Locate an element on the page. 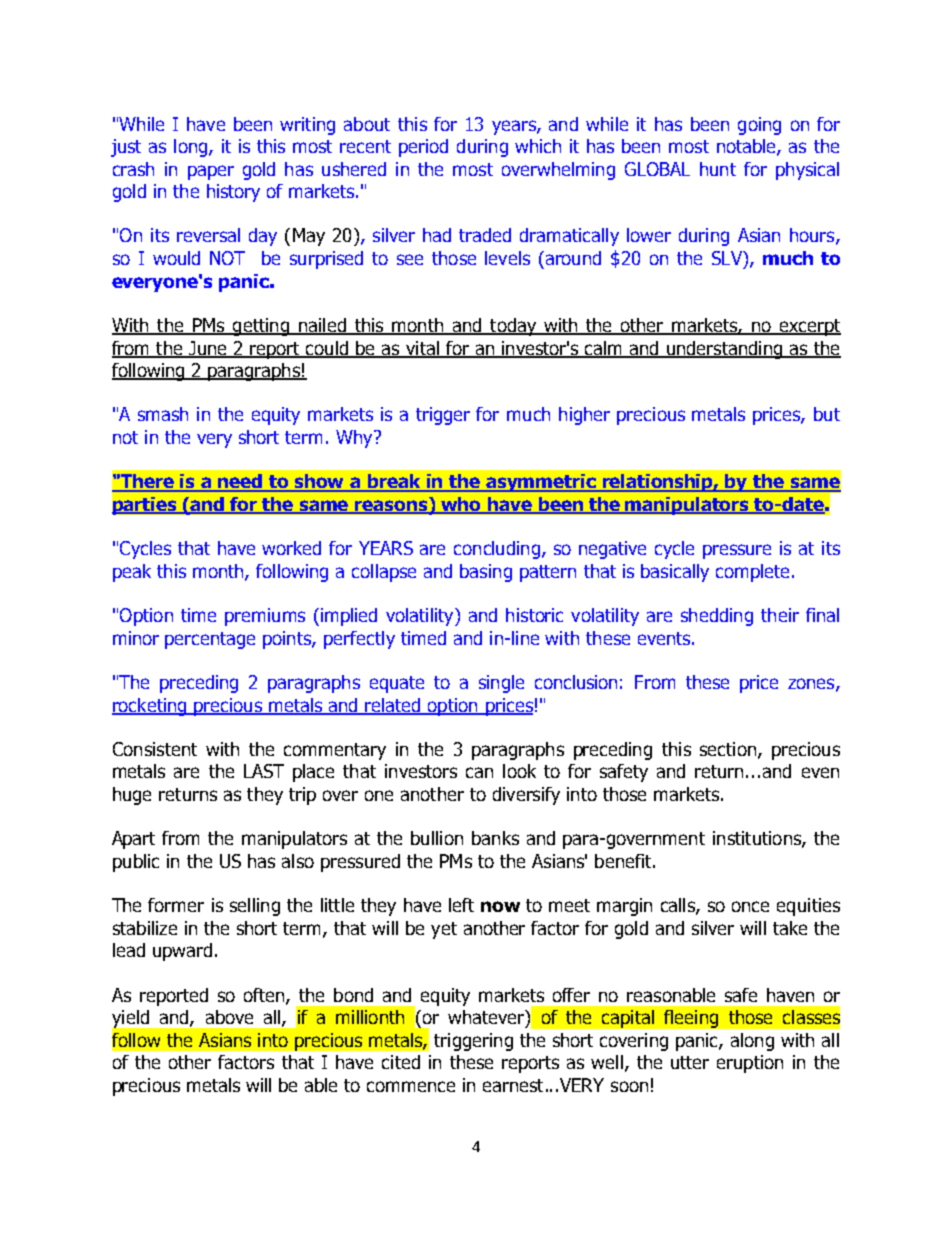 The width and height of the image is (952, 1233). who is located at coordinates (461, 505).
